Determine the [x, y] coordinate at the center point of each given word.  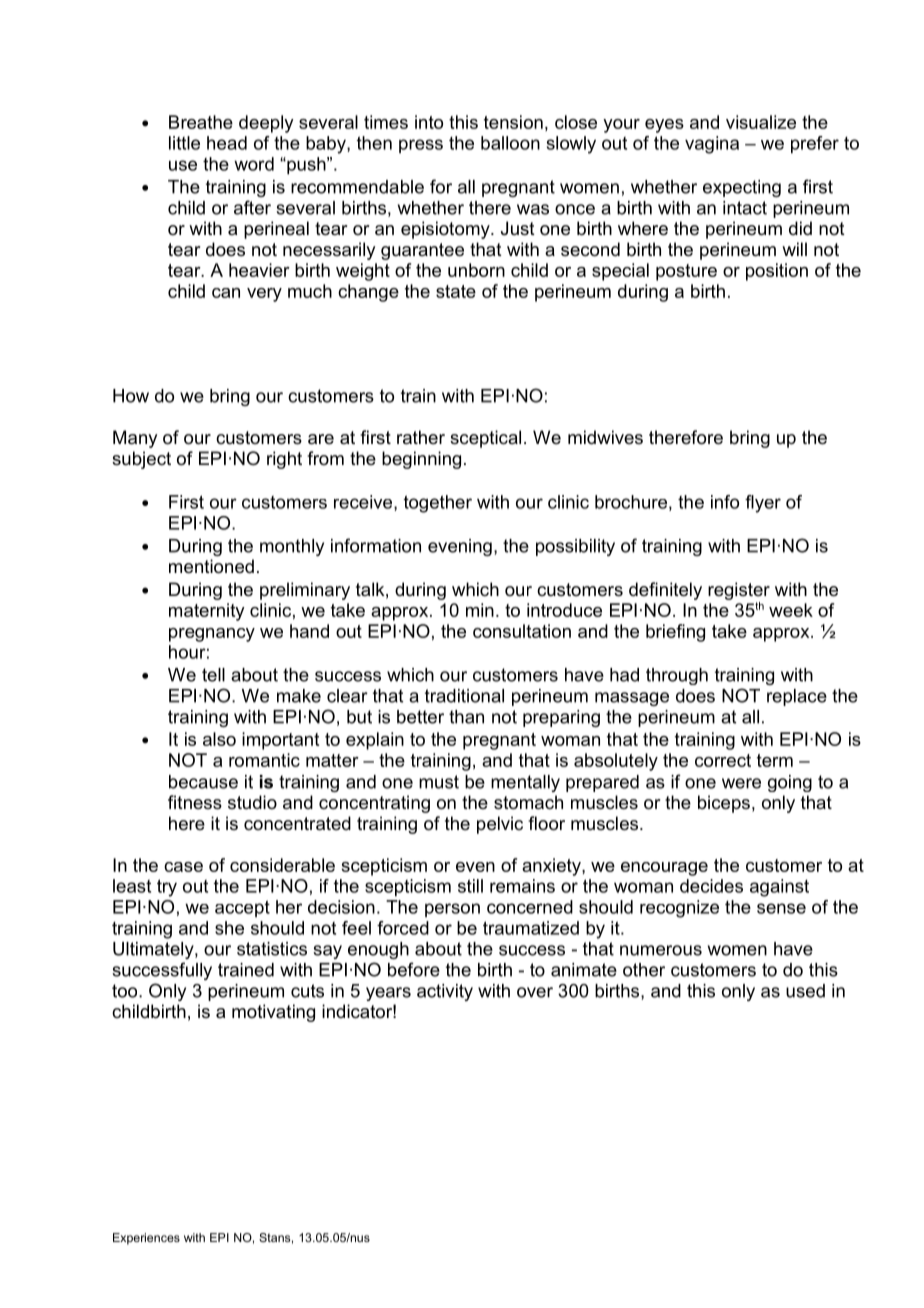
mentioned [211, 566]
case [183, 867]
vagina [712, 145]
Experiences [146, 1239]
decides [711, 886]
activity [445, 992]
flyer [763, 504]
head [227, 143]
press [421, 146]
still [470, 886]
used [805, 991]
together [438, 504]
